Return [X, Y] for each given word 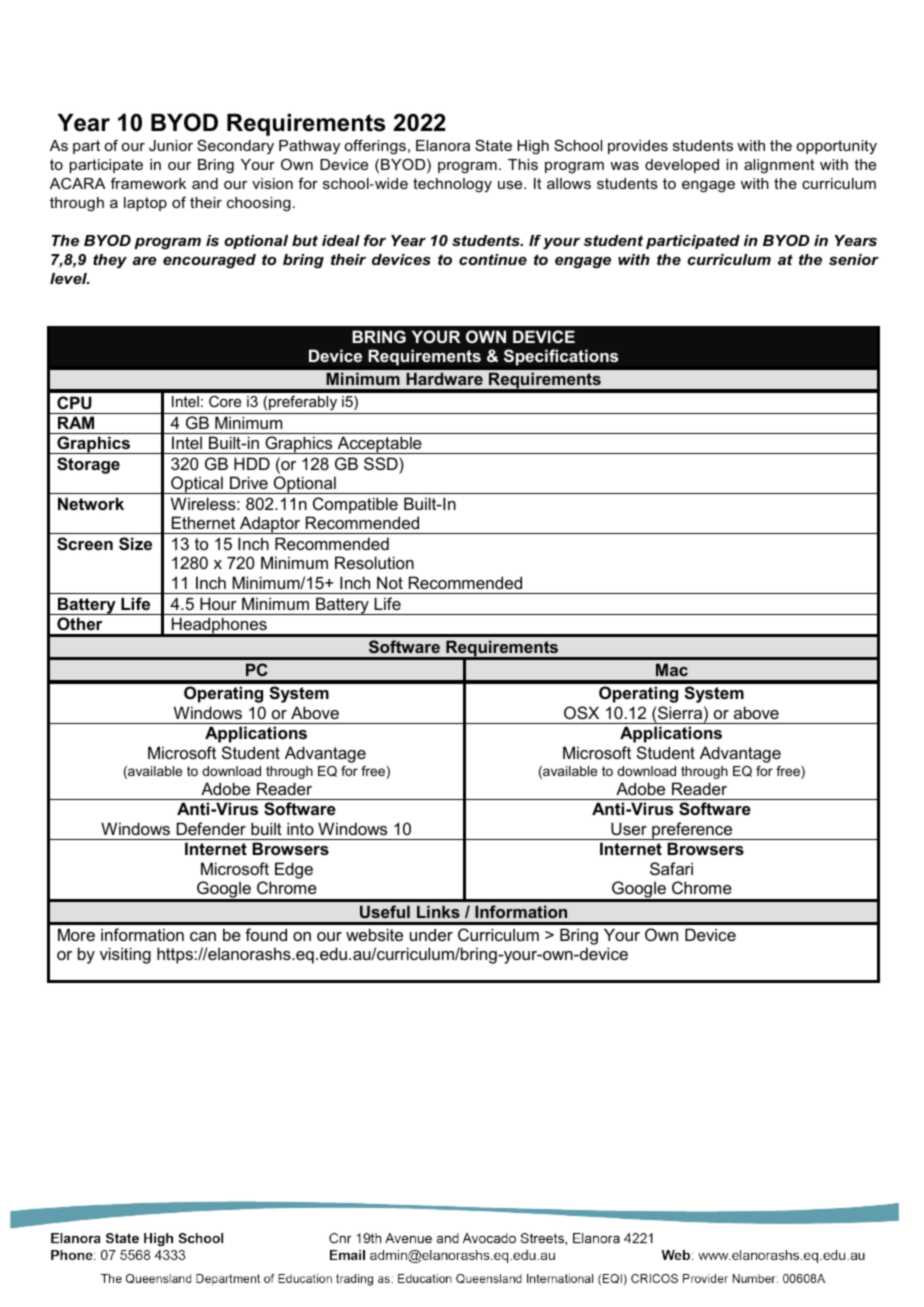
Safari [671, 868]
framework [148, 183]
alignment [779, 166]
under [431, 934]
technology [452, 185]
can [203, 936]
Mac [672, 669]
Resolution [374, 562]
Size [135, 544]
